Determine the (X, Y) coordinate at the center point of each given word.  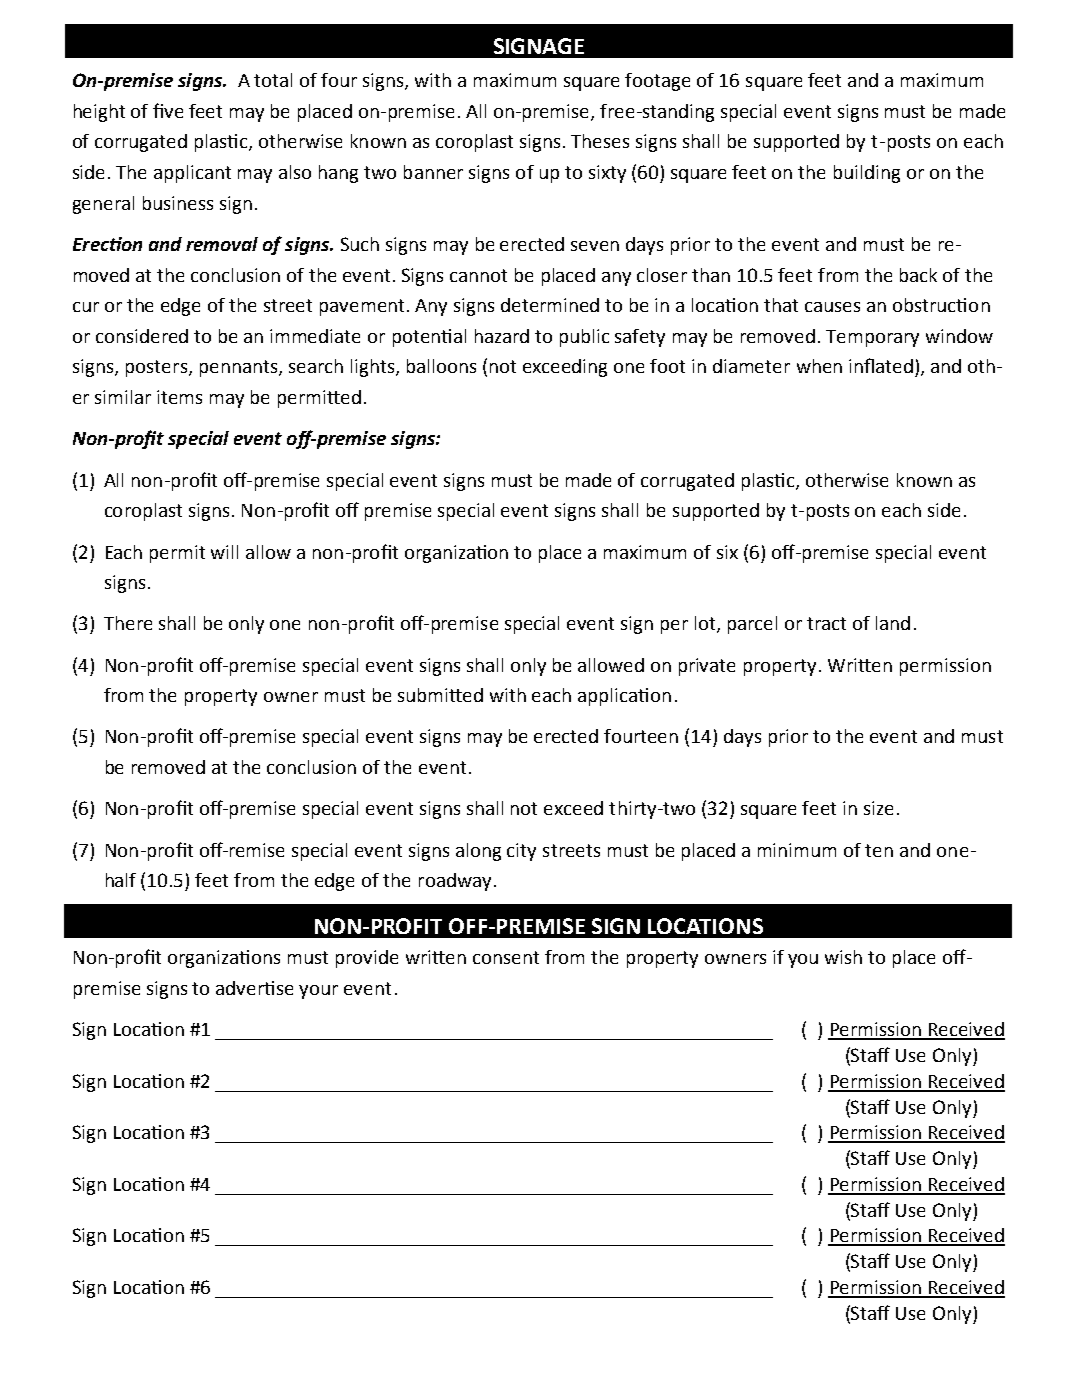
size (878, 808)
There (128, 623)
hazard (502, 336)
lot (706, 624)
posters (158, 368)
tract (826, 623)
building (867, 174)
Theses (600, 141)
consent (506, 957)
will (224, 552)
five (168, 110)
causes (832, 307)
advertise (254, 988)
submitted (440, 695)
